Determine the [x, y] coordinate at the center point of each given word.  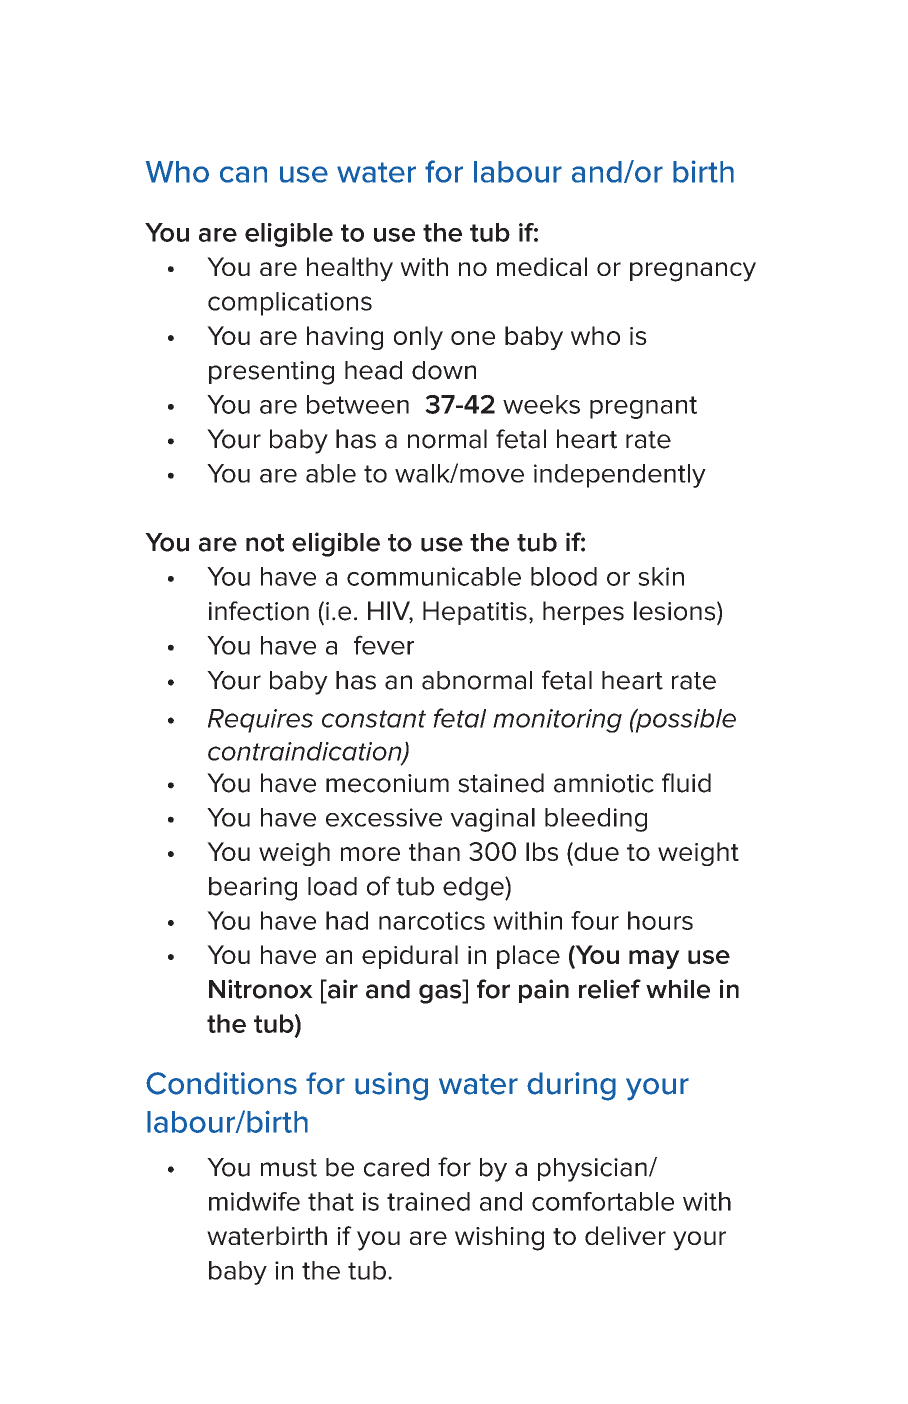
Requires [260, 721]
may [654, 959]
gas [441, 994]
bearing [253, 889]
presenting [271, 373]
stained [501, 783]
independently [620, 476]
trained [428, 1201]
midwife [254, 1201]
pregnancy [693, 272]
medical [542, 266]
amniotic [604, 783]
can [243, 174]
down [444, 370]
